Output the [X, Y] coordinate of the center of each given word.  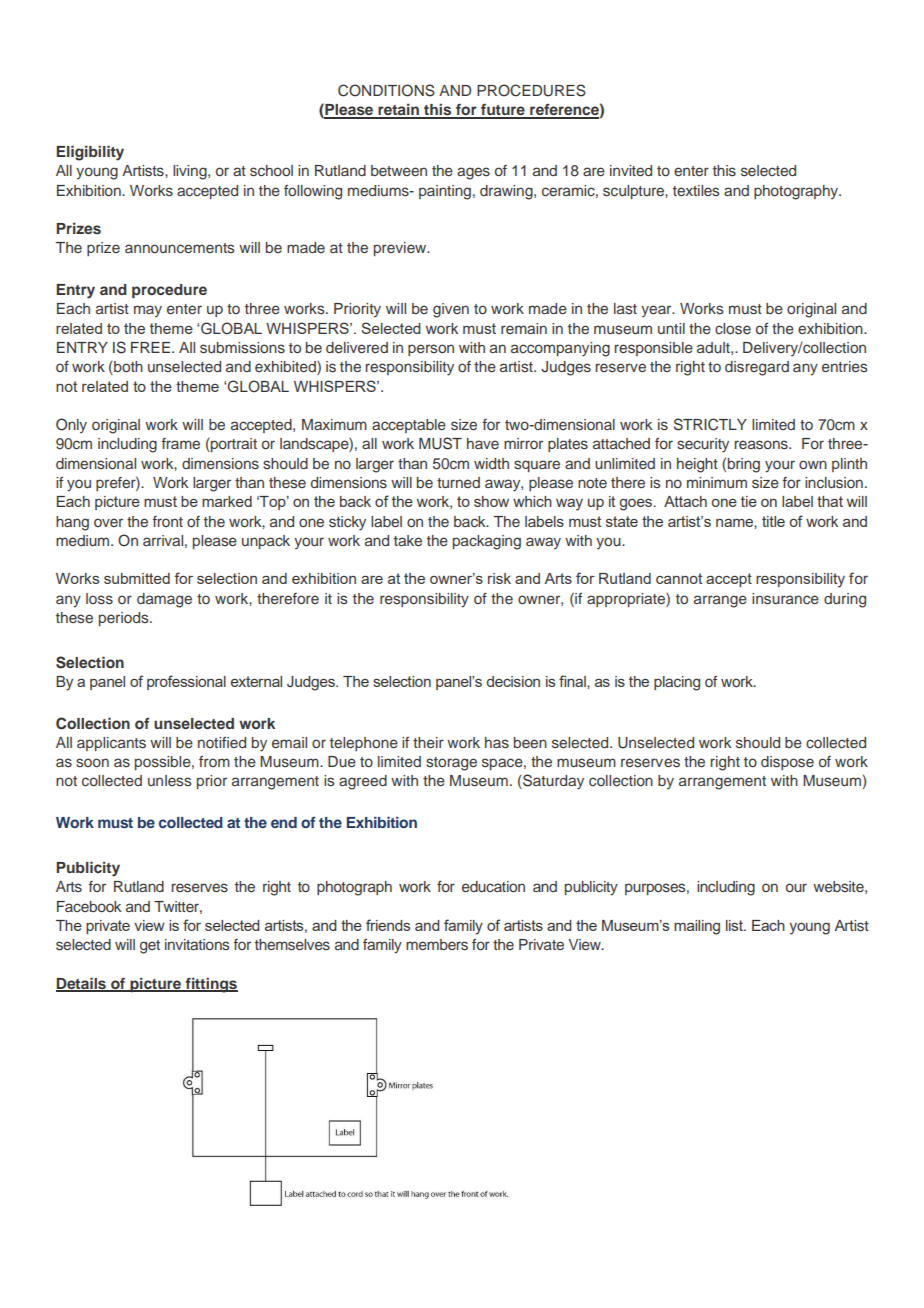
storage [451, 764]
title [773, 521]
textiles [696, 190]
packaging [487, 542]
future [503, 111]
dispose [787, 763]
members [437, 945]
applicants [111, 744]
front [168, 521]
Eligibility [90, 153]
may [148, 311]
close [733, 329]
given [451, 310]
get [150, 947]
